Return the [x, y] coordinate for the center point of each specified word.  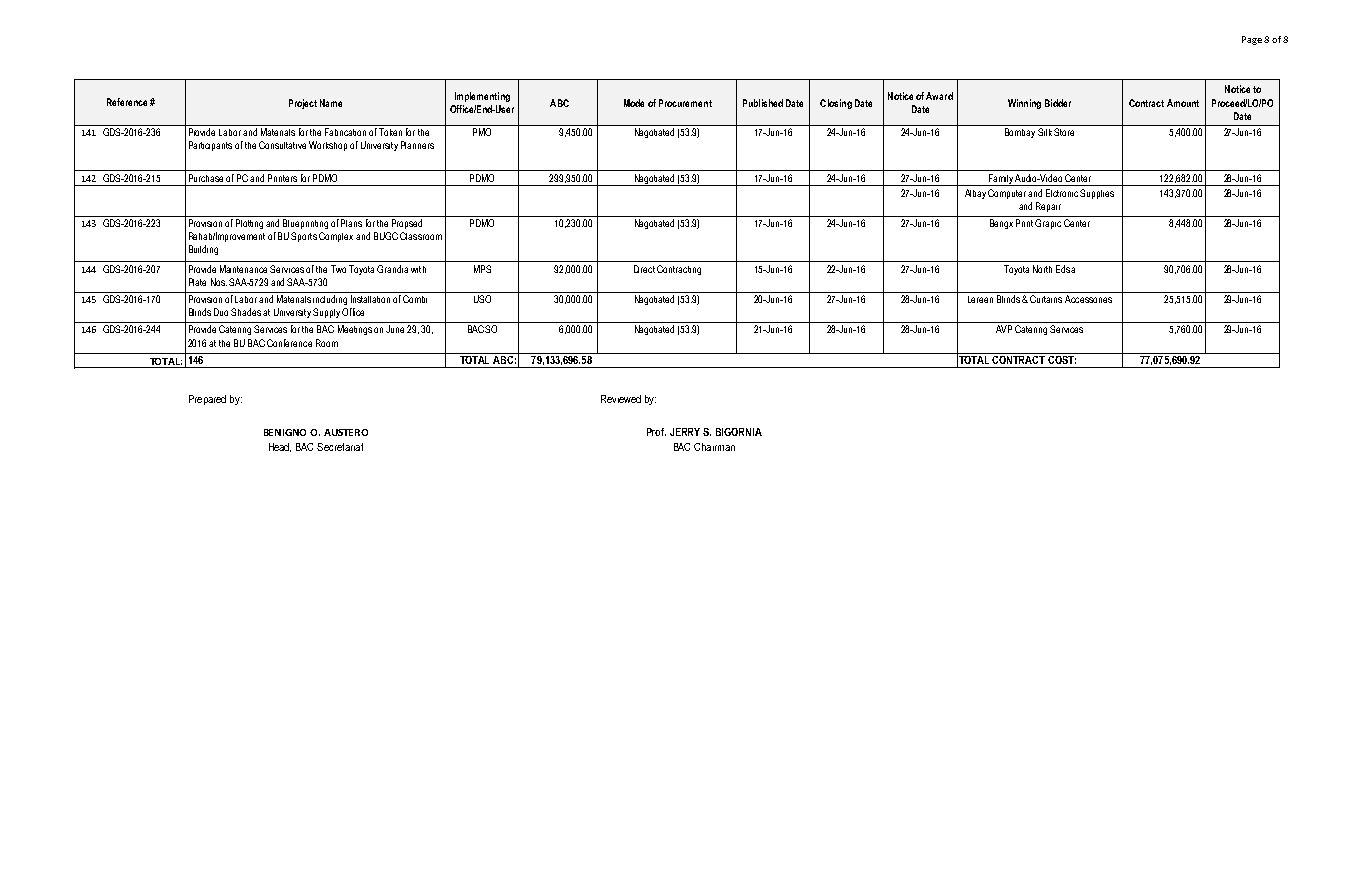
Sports [304, 237]
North [1042, 269]
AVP [1004, 329]
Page [1252, 40]
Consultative [282, 145]
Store [1064, 132]
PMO [482, 132]
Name [331, 103]
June [395, 329]
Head [280, 447]
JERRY [685, 432]
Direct [644, 269]
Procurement [685, 103]
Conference [289, 343]
